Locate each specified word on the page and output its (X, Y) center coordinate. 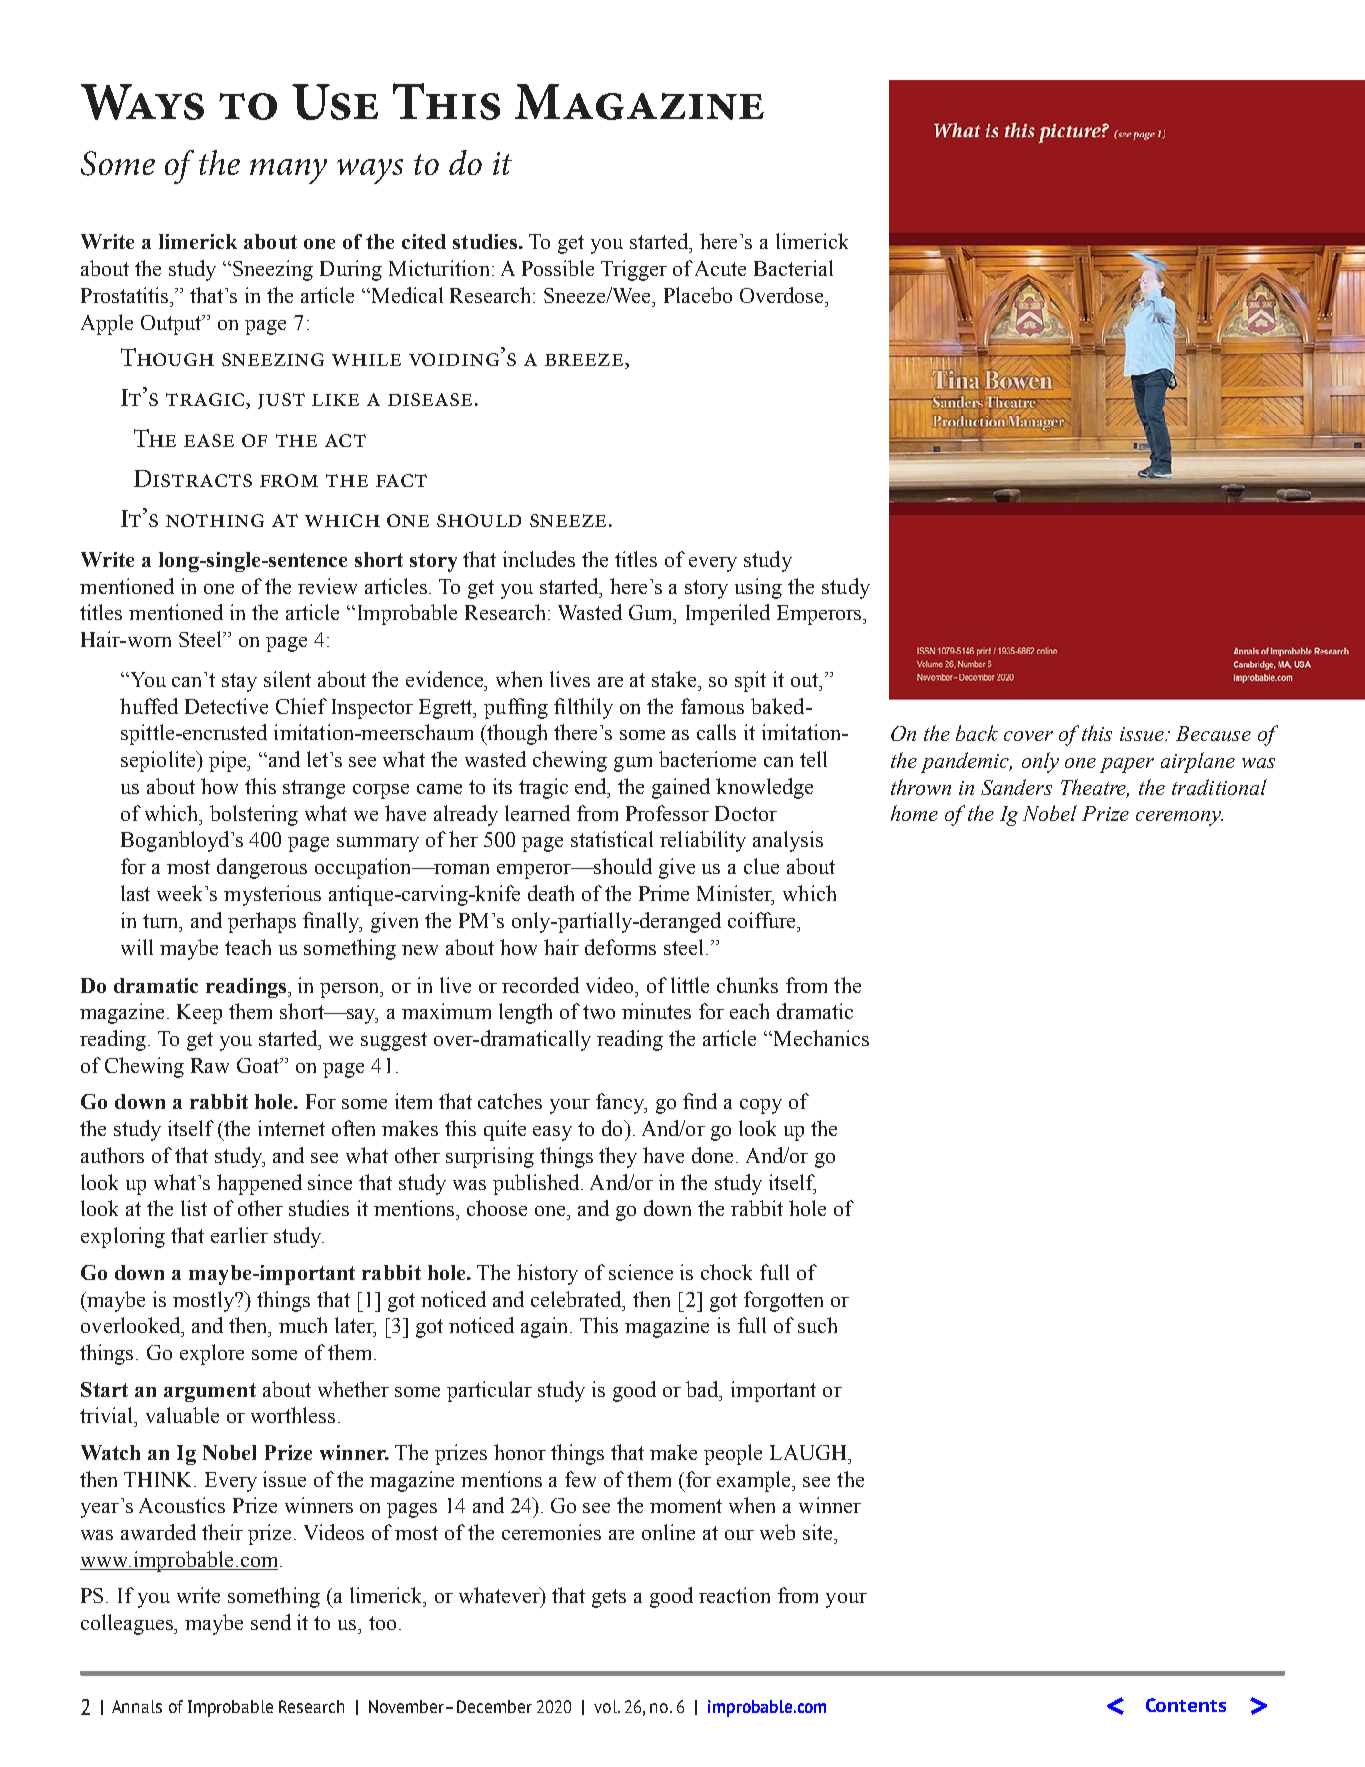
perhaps (262, 922)
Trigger (634, 270)
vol (606, 1706)
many (288, 171)
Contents (1186, 1705)
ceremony (1179, 818)
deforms (620, 947)
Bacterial (793, 268)
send (271, 1622)
